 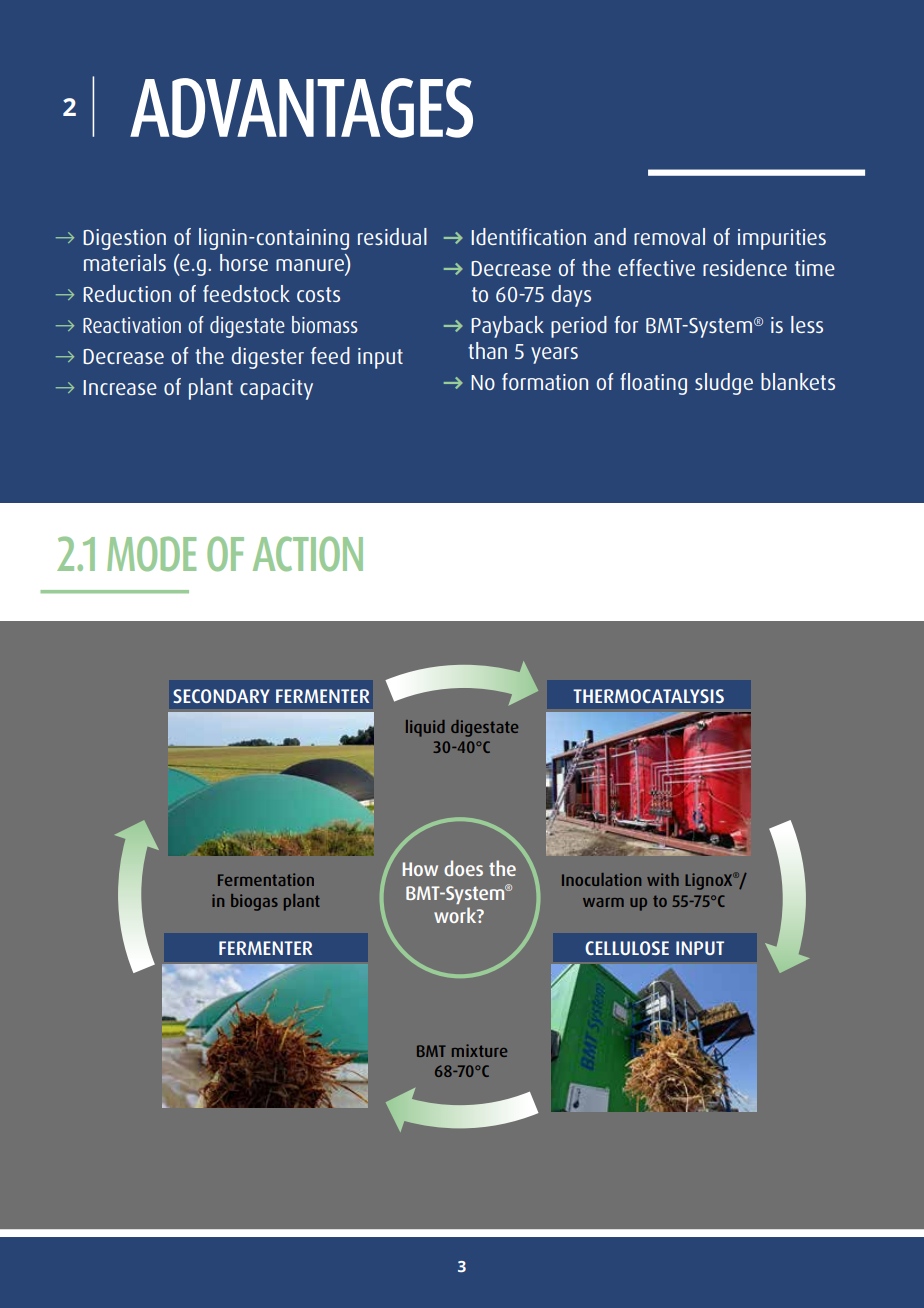 I want to click on sludge, so click(x=724, y=384).
